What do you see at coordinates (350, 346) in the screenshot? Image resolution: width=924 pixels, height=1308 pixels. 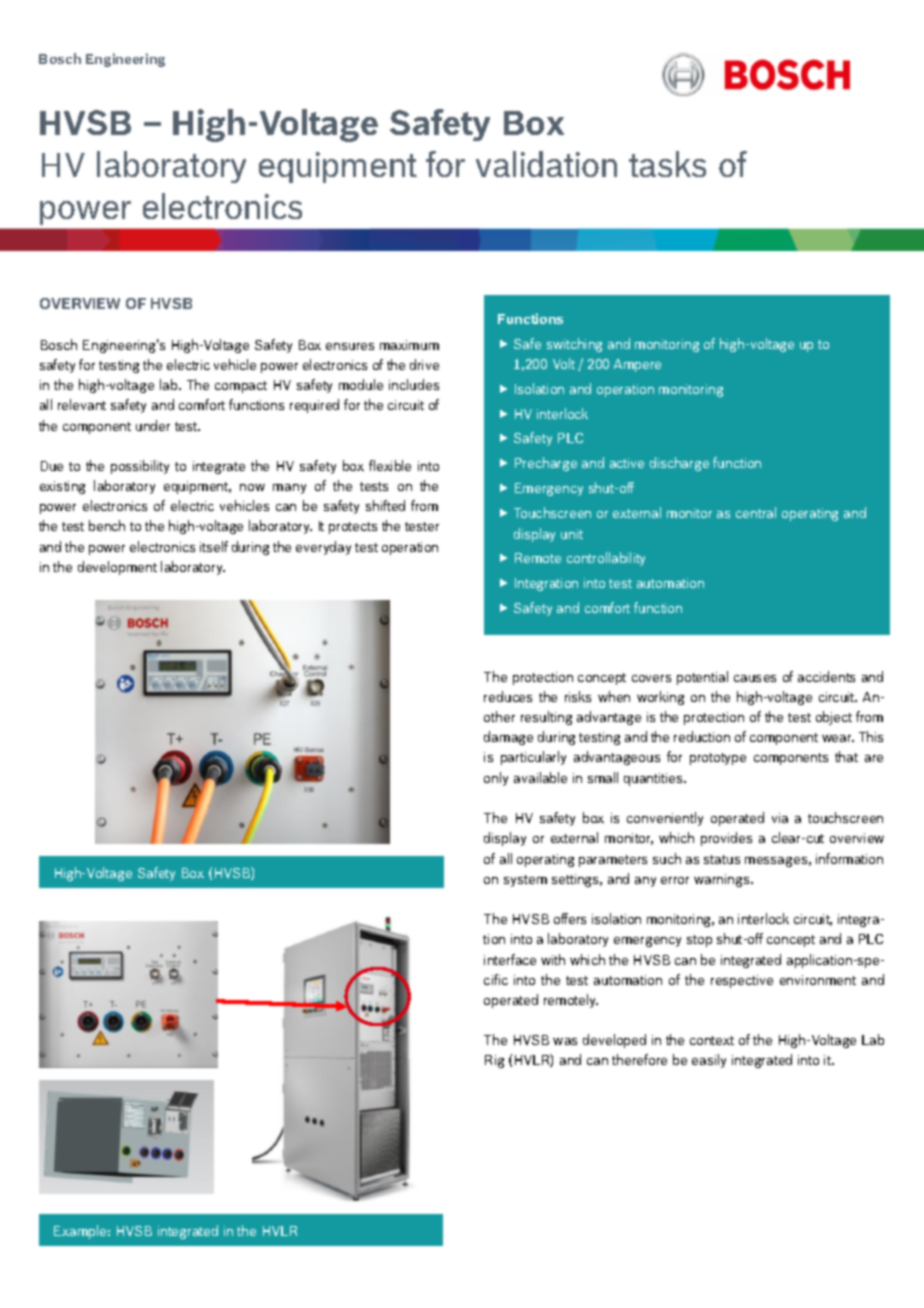 I see `ensures` at bounding box center [350, 346].
